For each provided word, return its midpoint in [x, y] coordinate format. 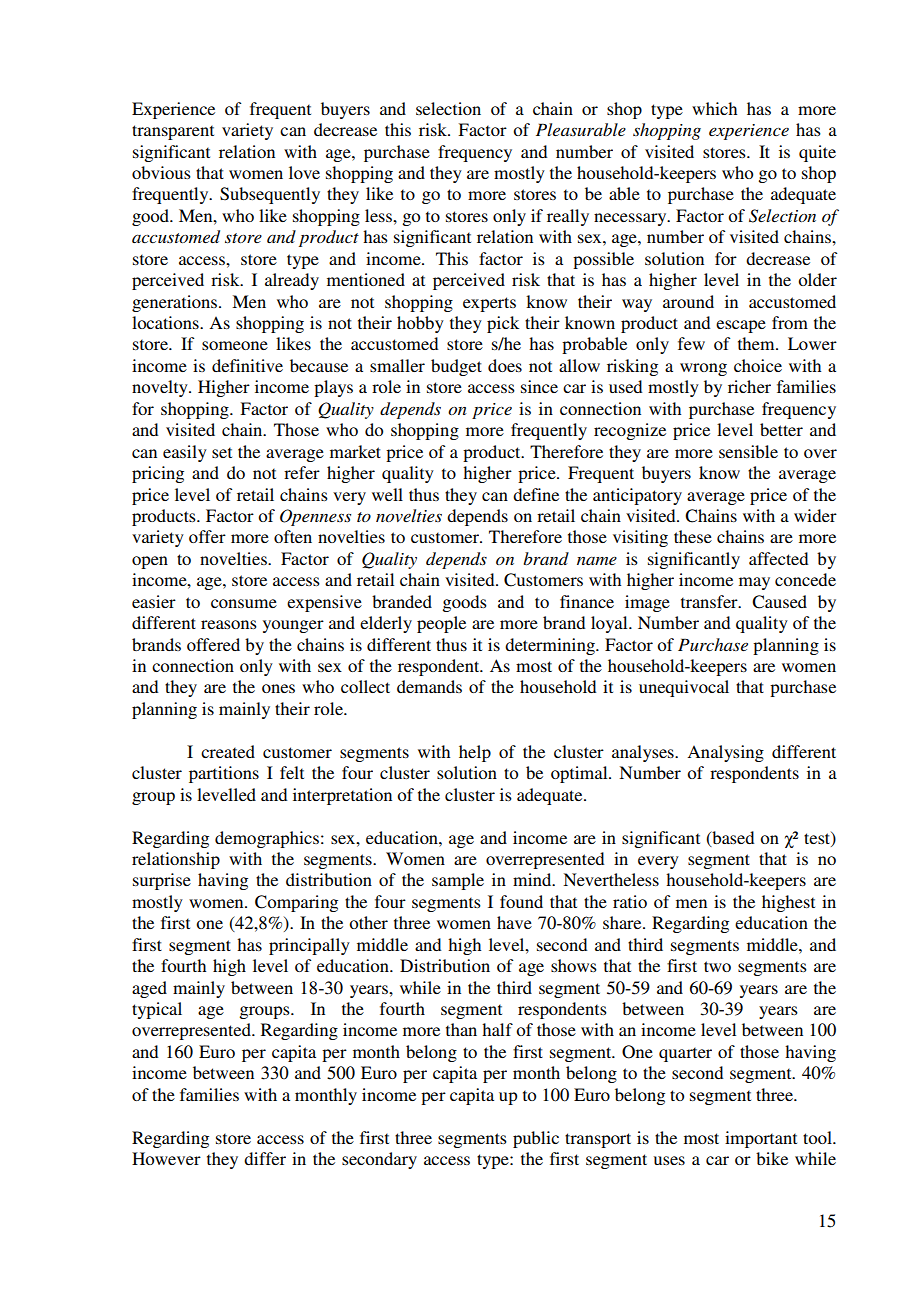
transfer [710, 601]
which [714, 108]
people [441, 624]
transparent [173, 132]
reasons [229, 624]
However [166, 1158]
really [568, 217]
